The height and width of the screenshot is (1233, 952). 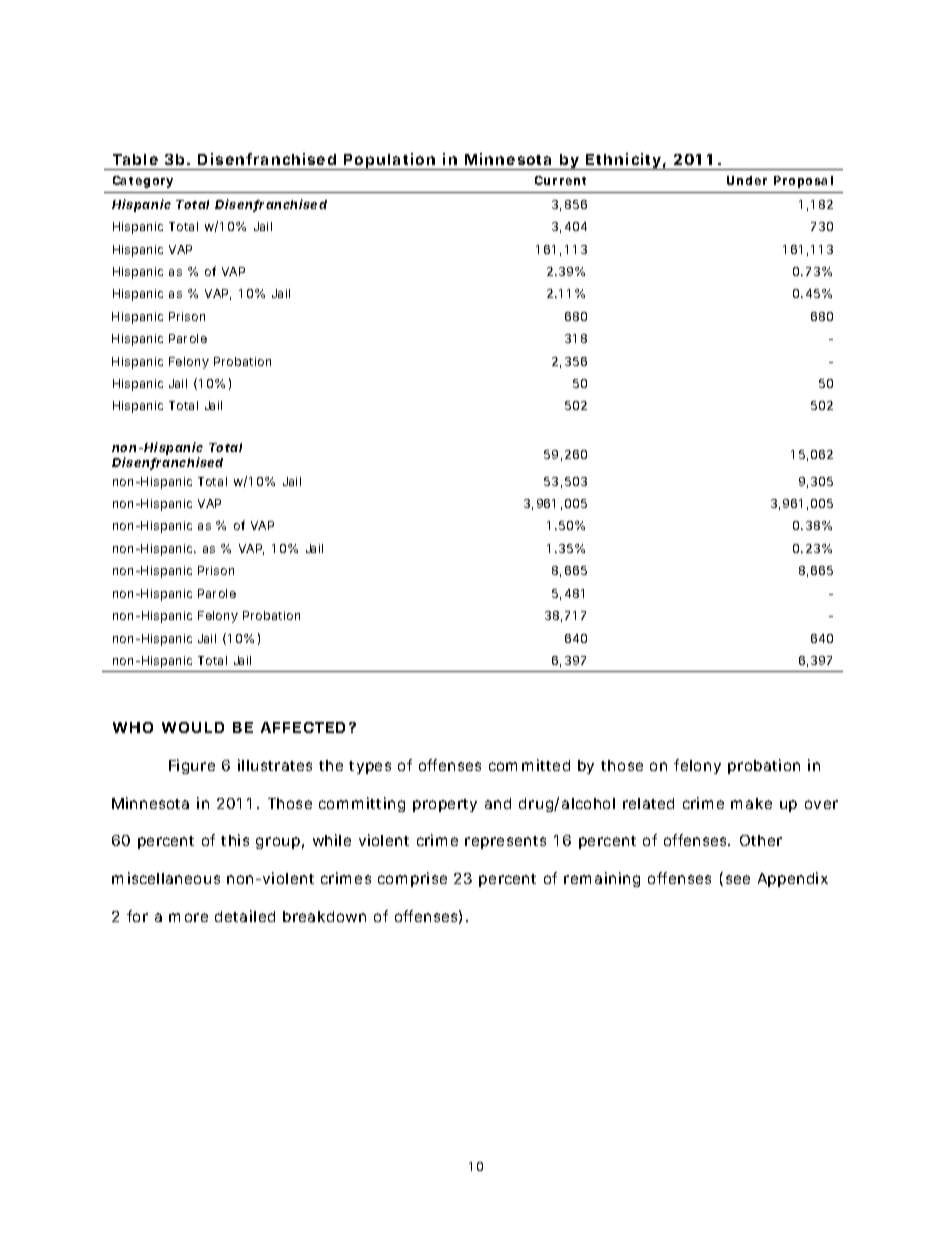 What do you see at coordinates (193, 727) in the screenshot?
I see `WOULD` at bounding box center [193, 727].
